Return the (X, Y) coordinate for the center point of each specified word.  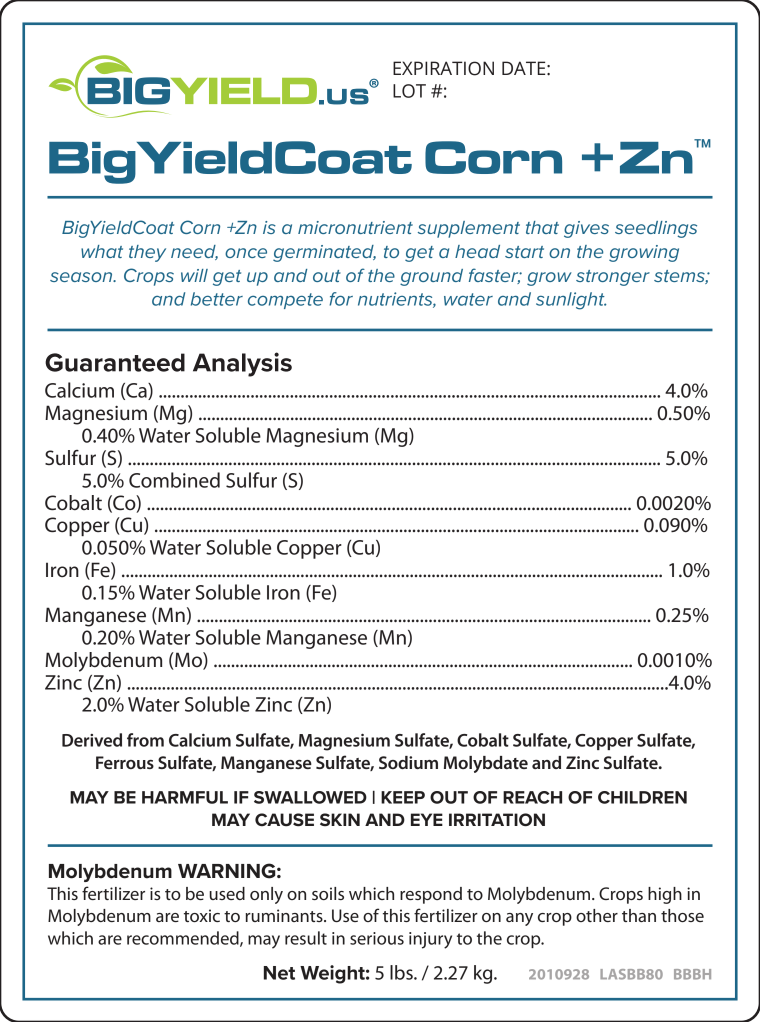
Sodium (408, 762)
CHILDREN (642, 797)
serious (377, 938)
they (147, 253)
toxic (202, 915)
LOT (409, 91)
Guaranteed (115, 362)
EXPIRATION (443, 68)
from (145, 740)
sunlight (571, 301)
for (341, 299)
